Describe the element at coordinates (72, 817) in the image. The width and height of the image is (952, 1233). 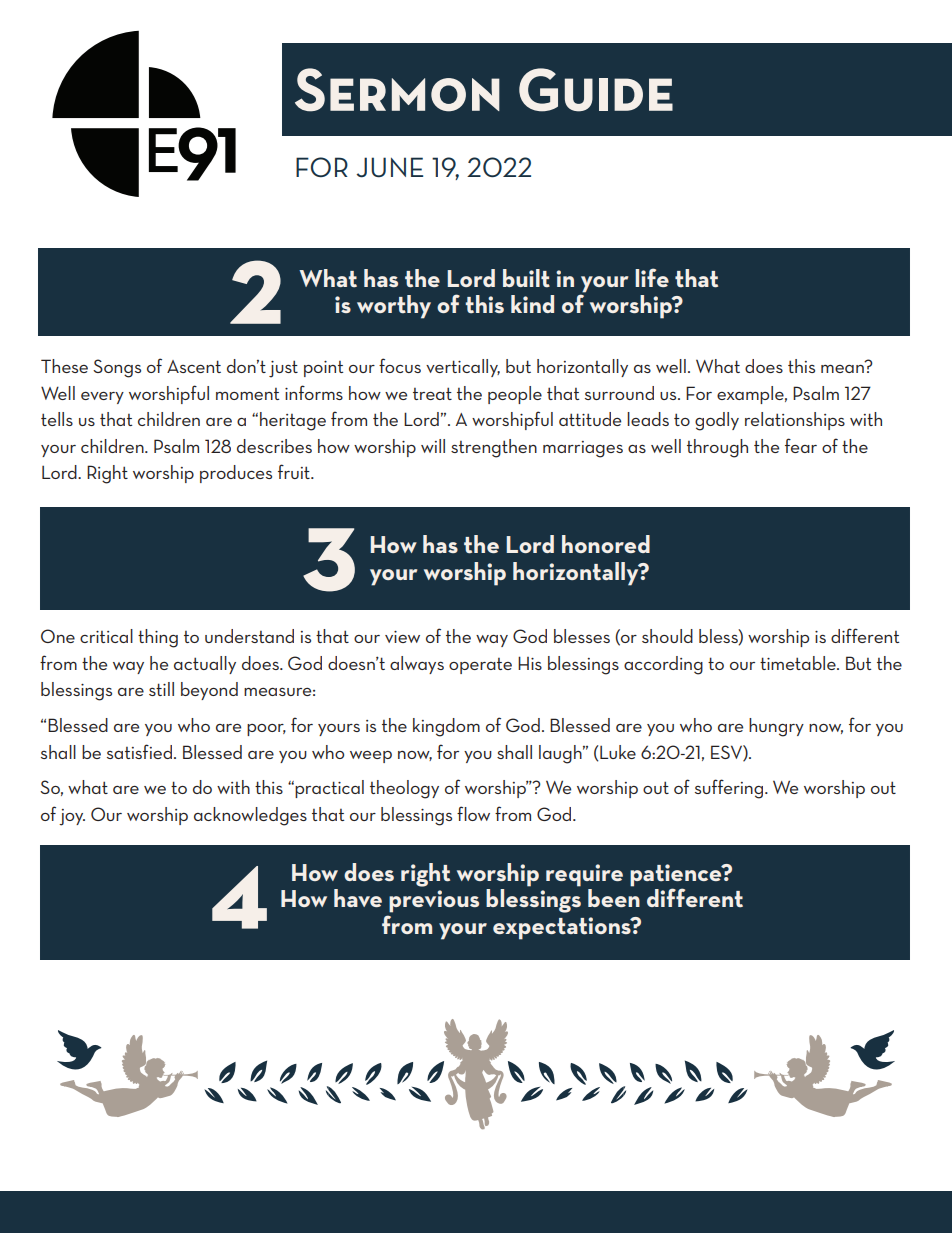
I see `joy` at that location.
